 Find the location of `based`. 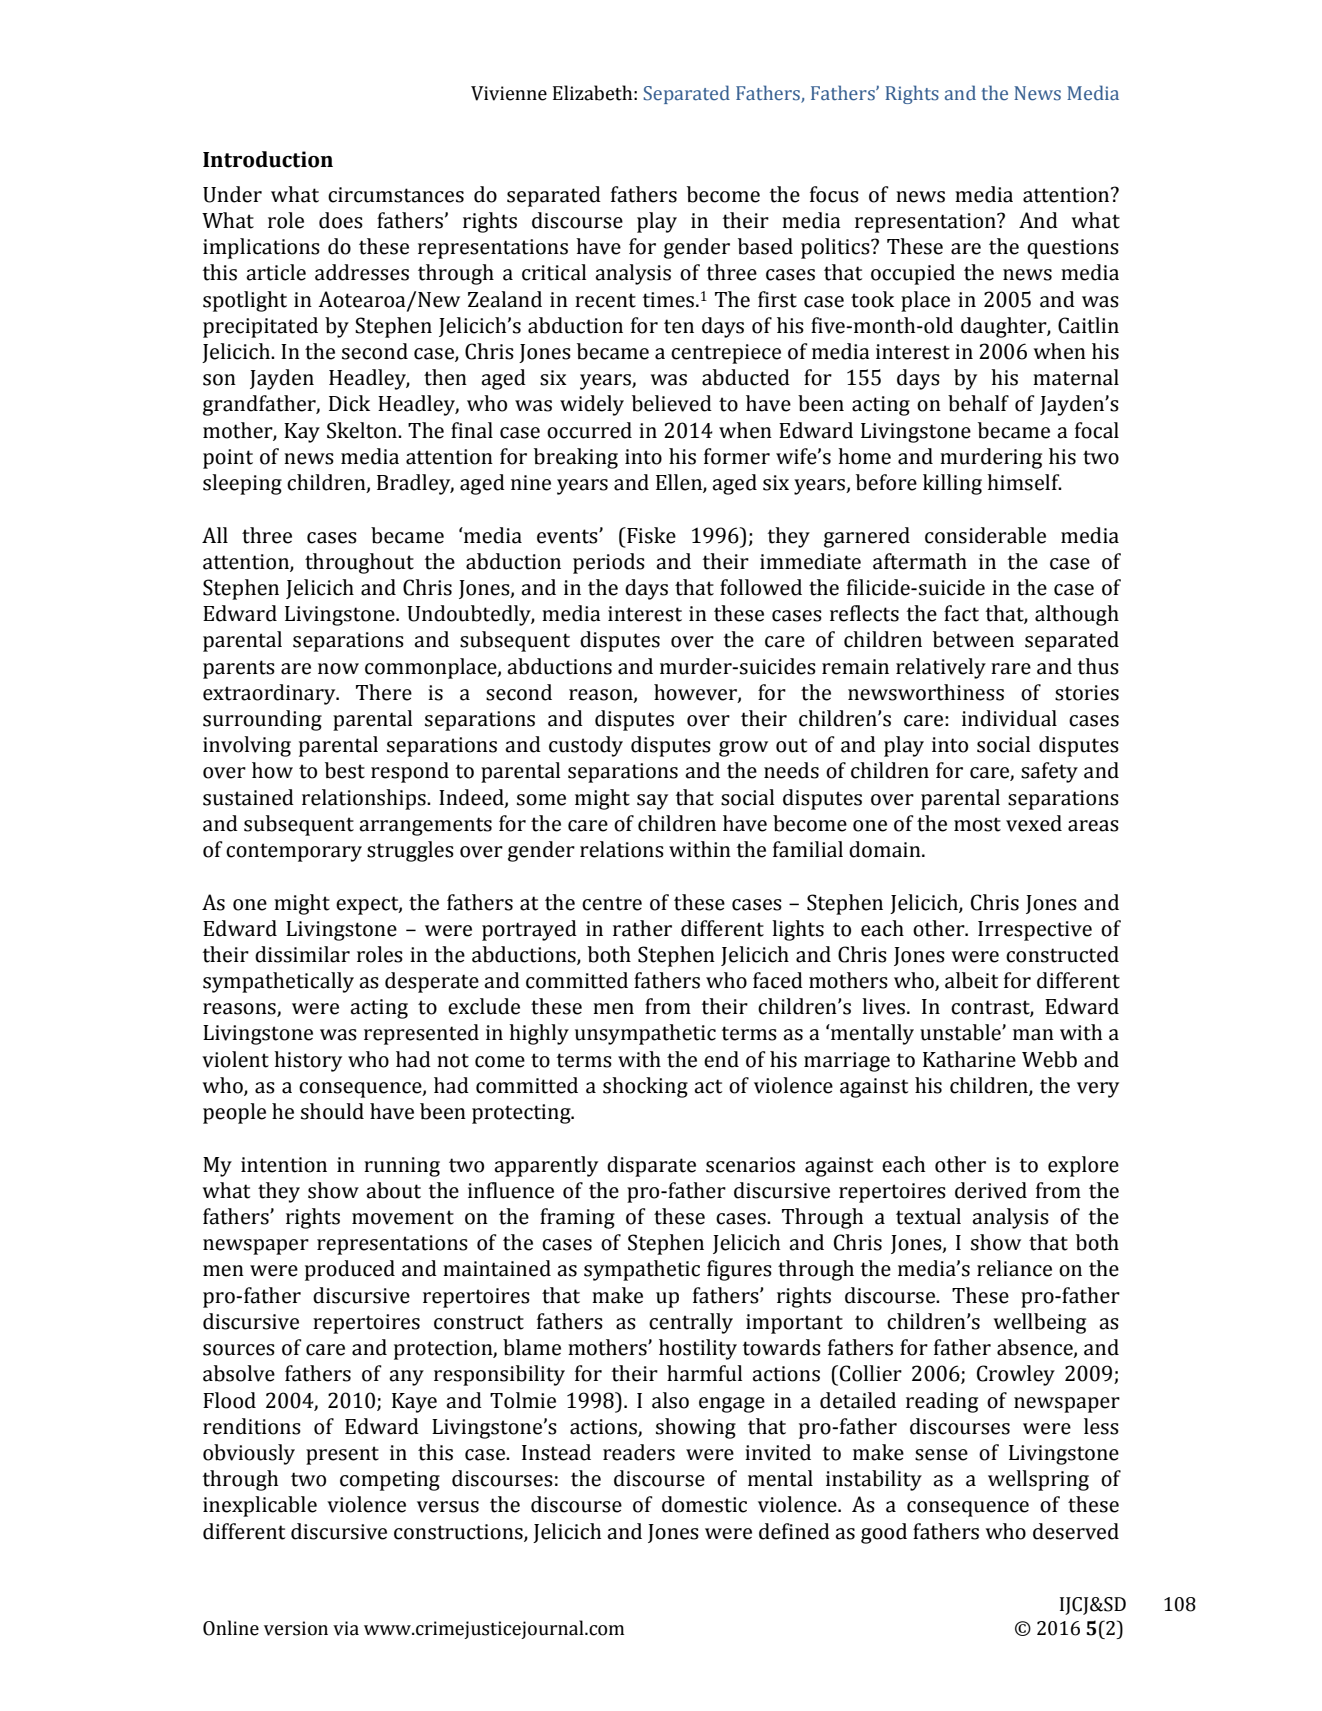

based is located at coordinates (765, 246).
